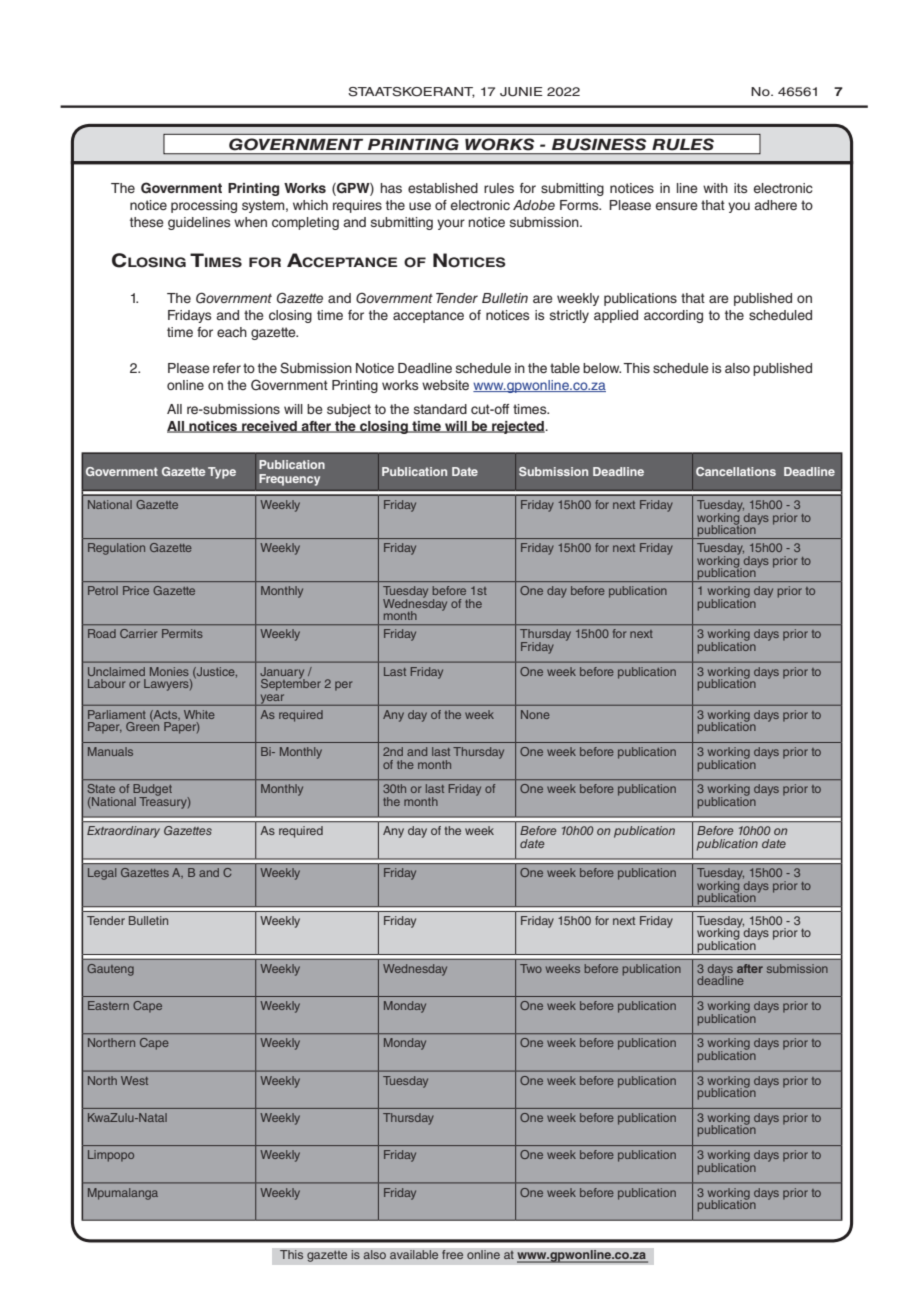 The height and width of the image is (1308, 924). What do you see at coordinates (136, 590) in the image?
I see `Price` at bounding box center [136, 590].
